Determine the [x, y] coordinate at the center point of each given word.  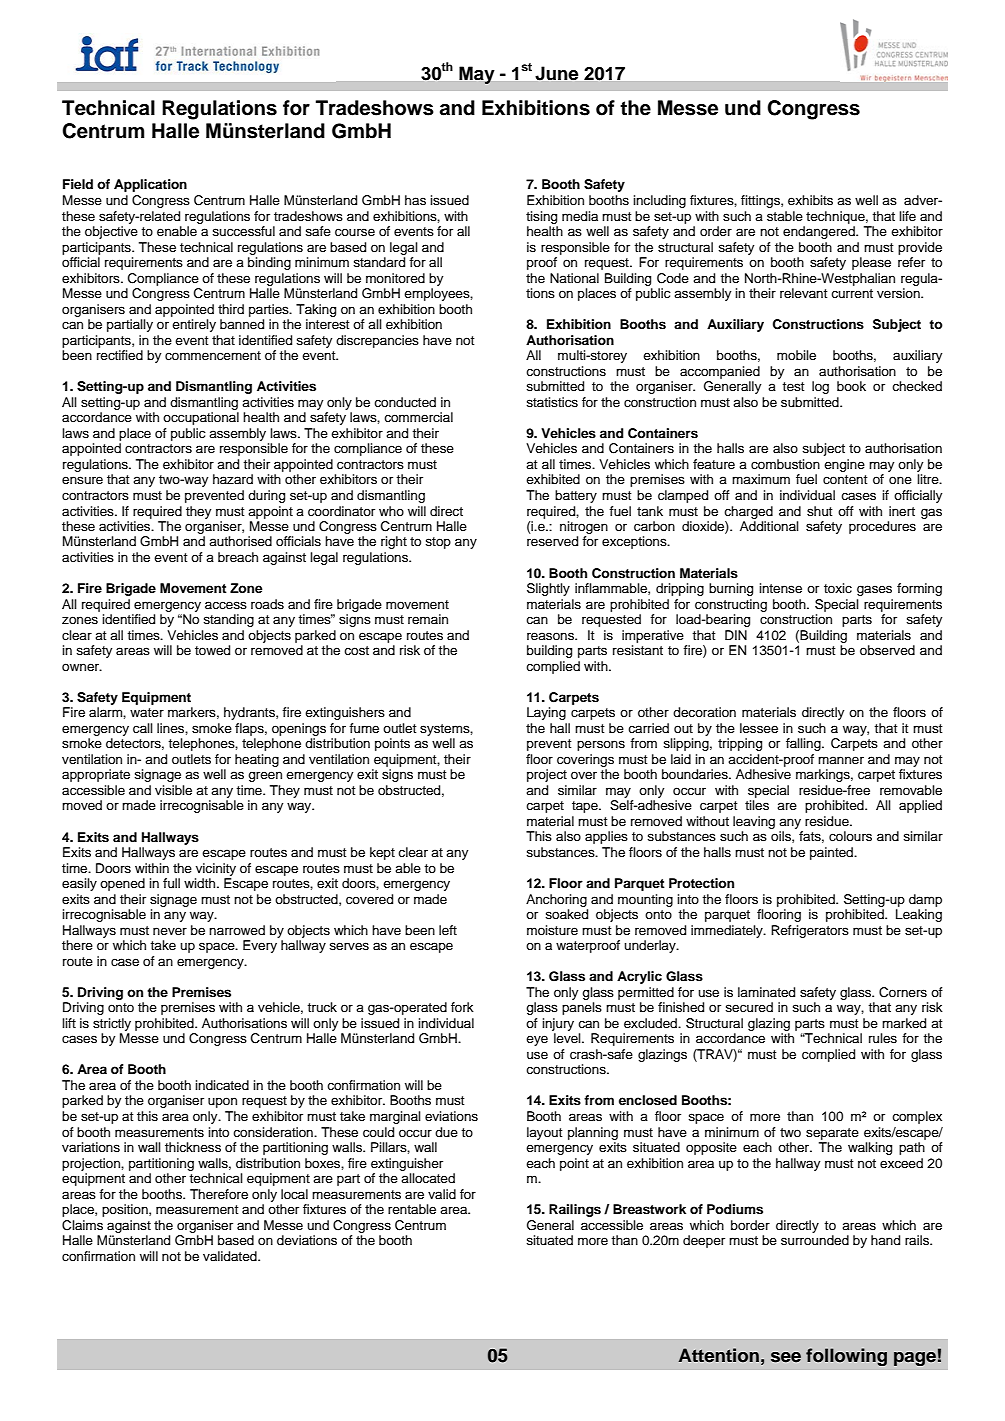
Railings [575, 1210]
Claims [82, 1225]
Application [150, 185]
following [846, 1357]
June [556, 73]
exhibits [810, 200]
